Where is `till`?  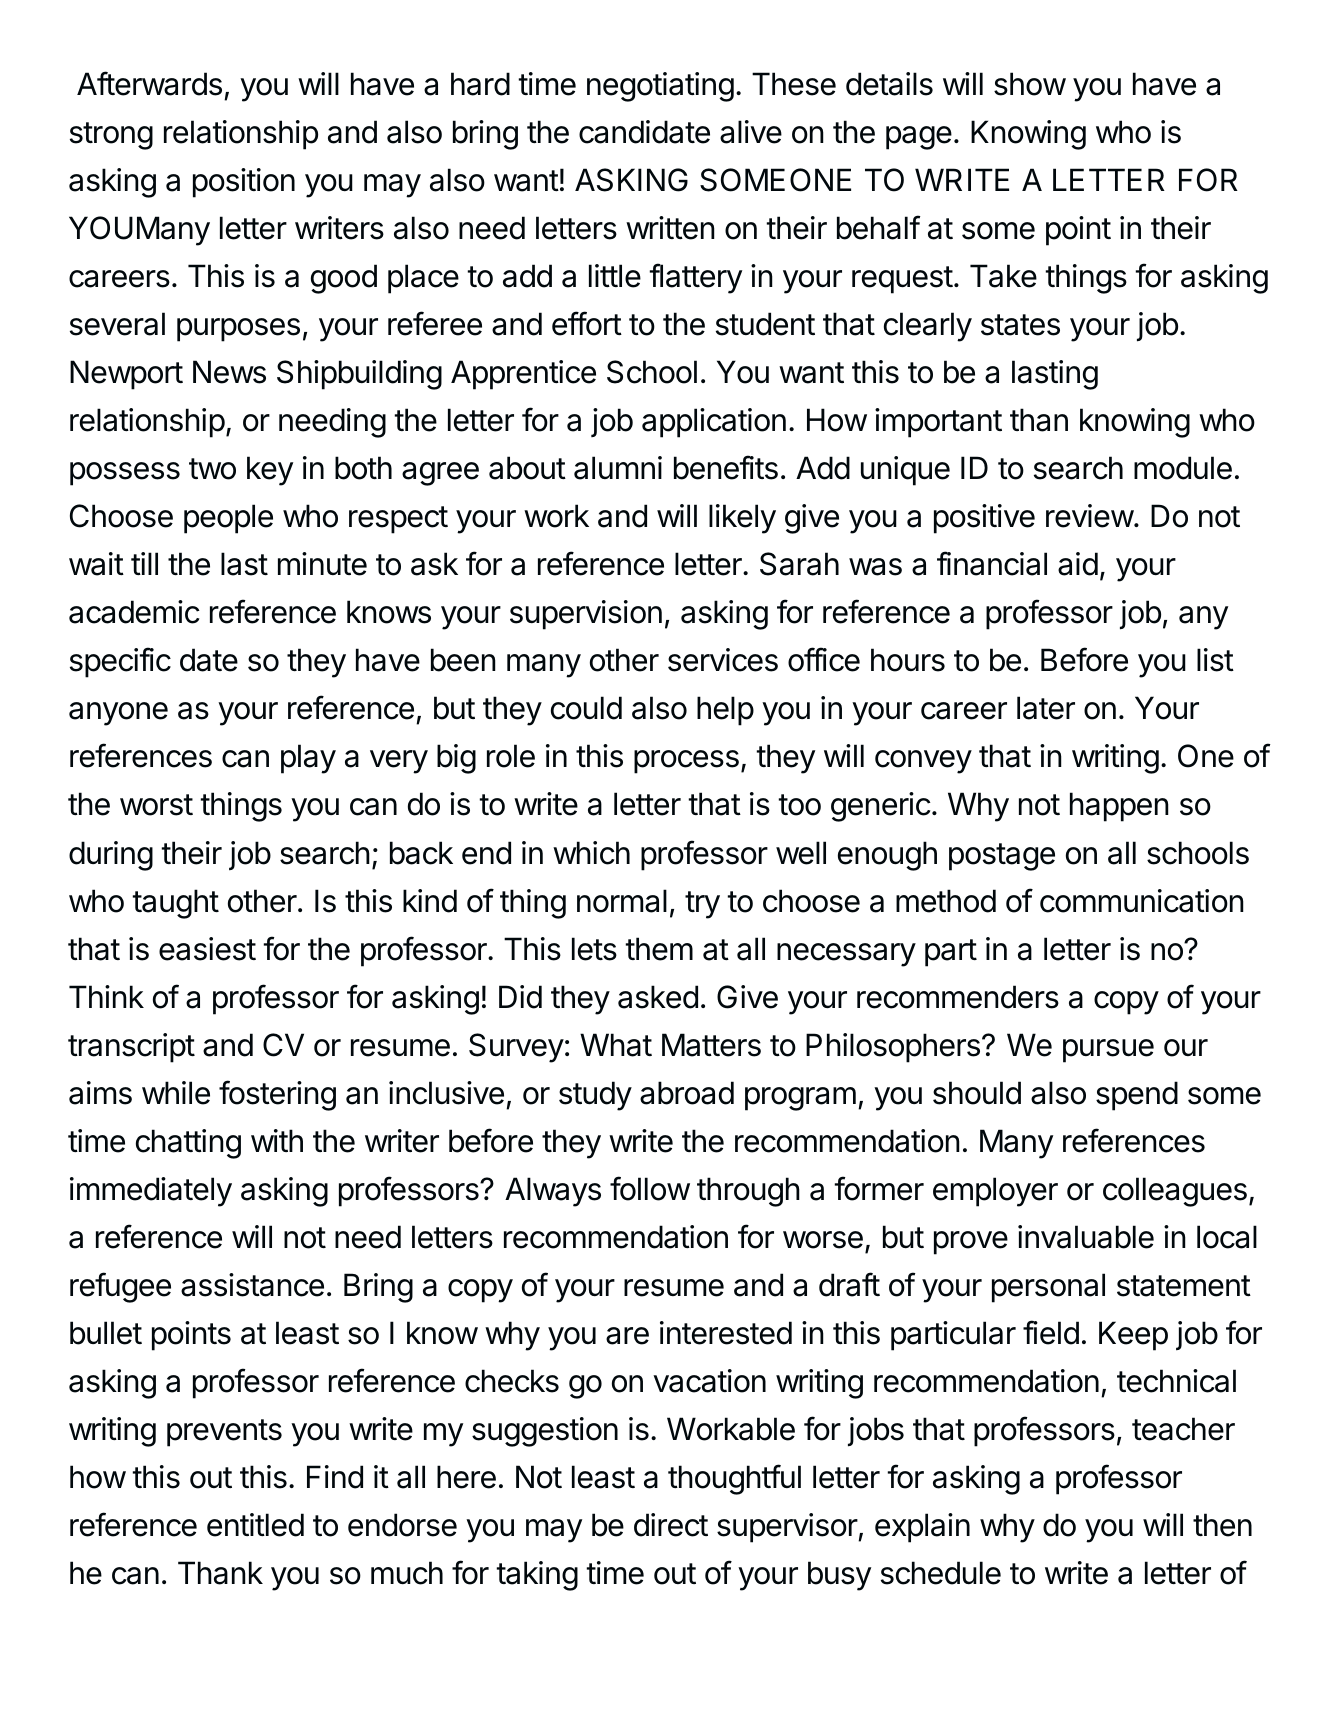
till is located at coordinates (144, 563).
